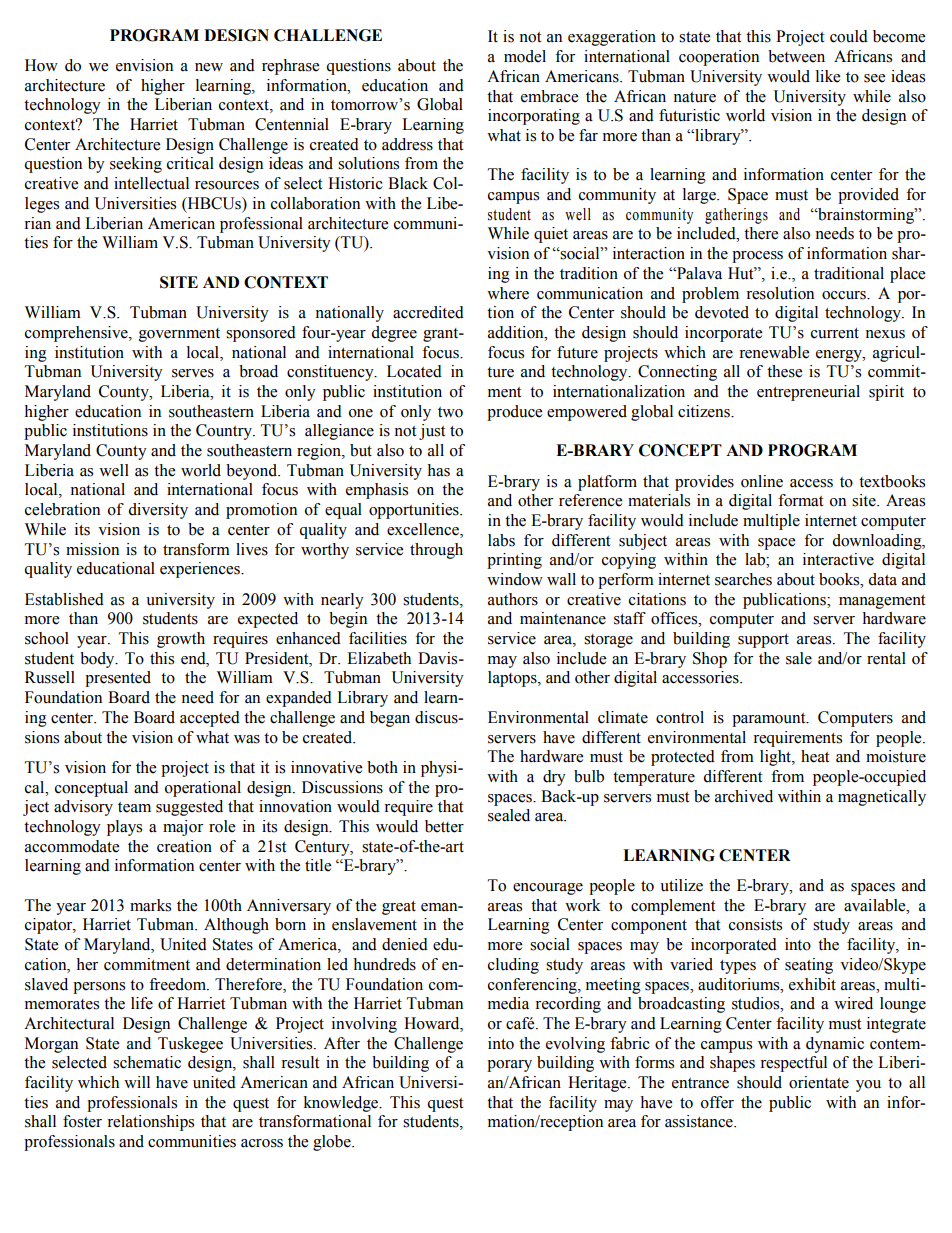 This screenshot has width=952, height=1233. I want to click on where, so click(508, 293).
